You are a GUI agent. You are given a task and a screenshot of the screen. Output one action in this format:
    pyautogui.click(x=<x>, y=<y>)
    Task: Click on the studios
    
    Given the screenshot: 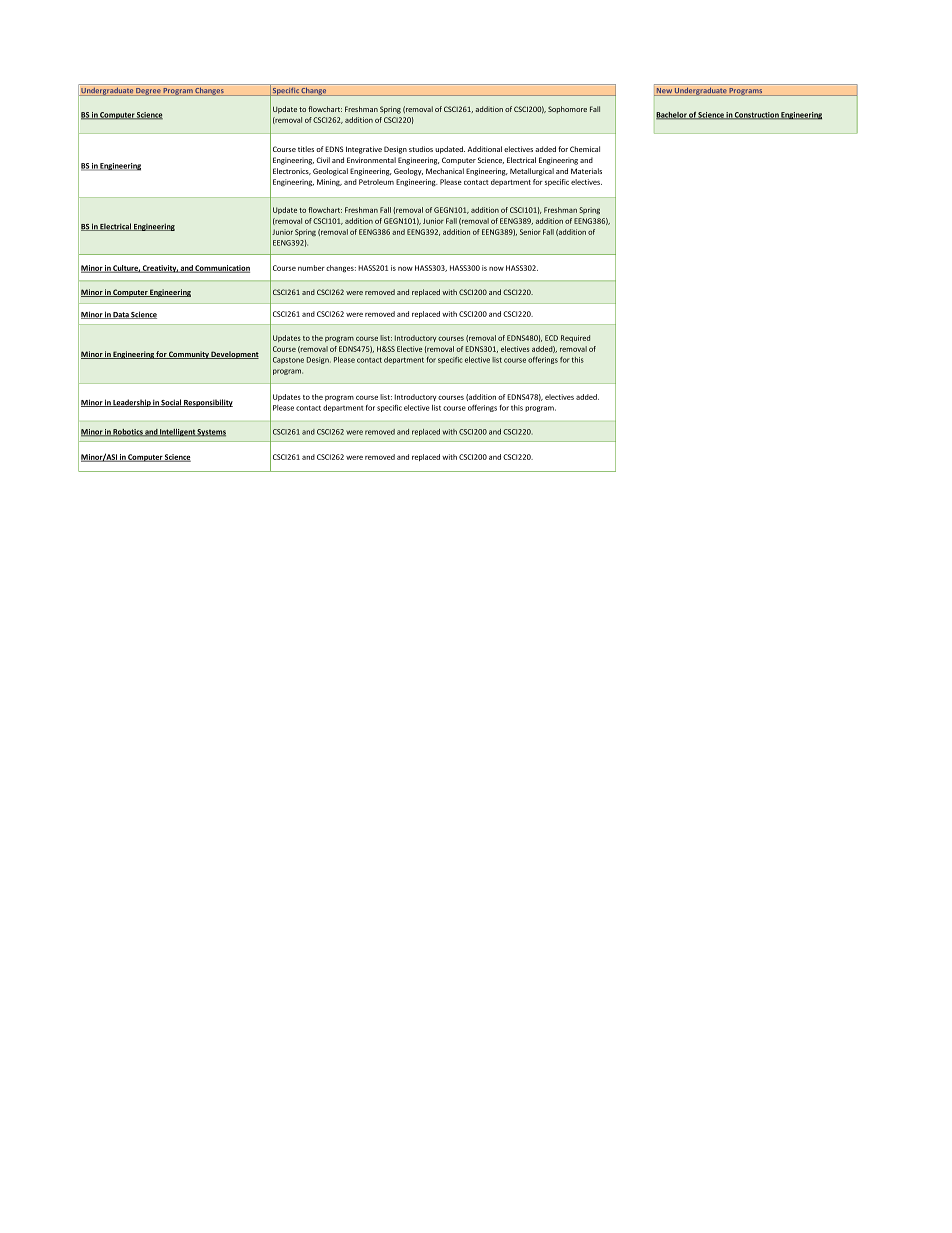 What is the action you would take?
    pyautogui.click(x=421, y=149)
